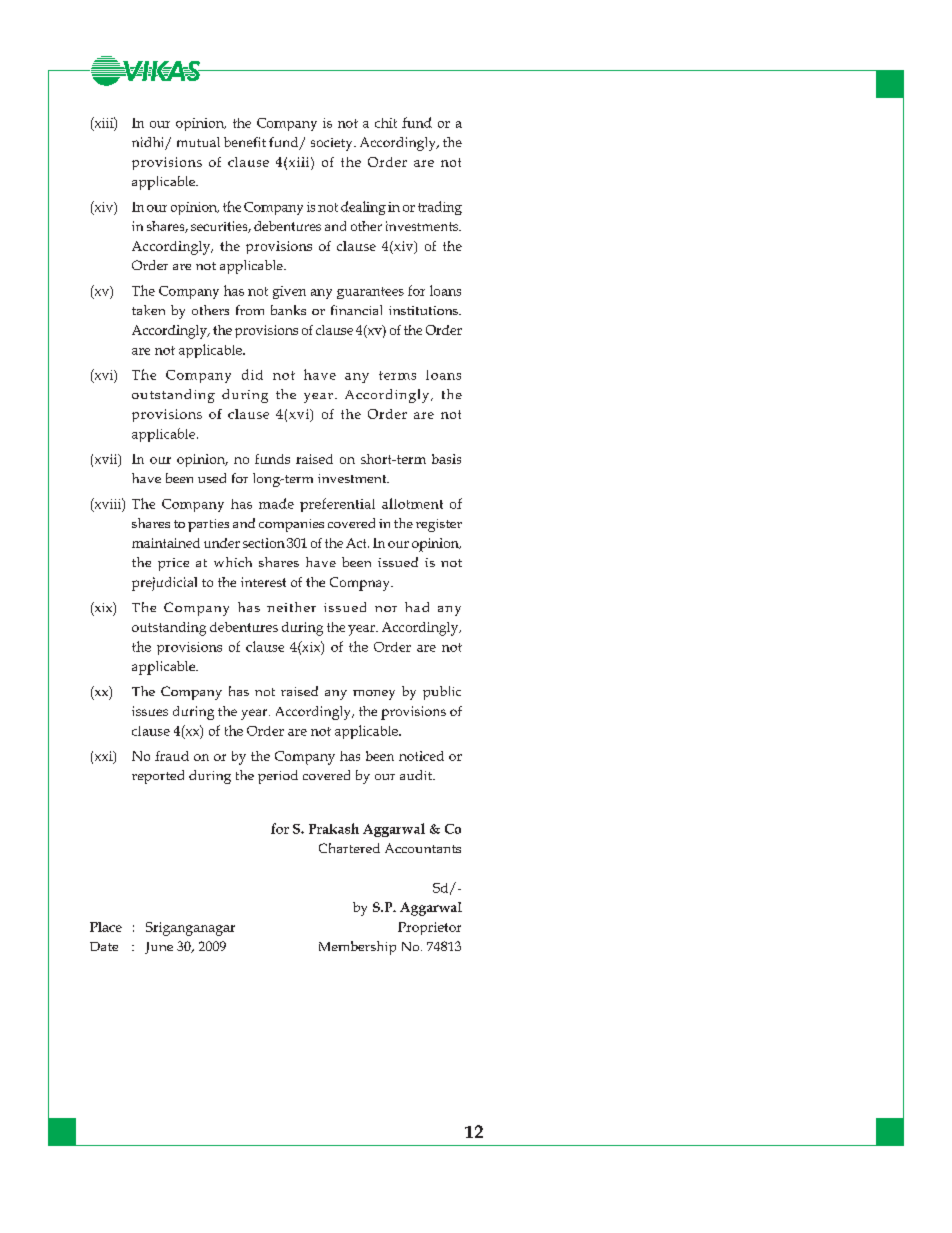 The image size is (952, 1233). I want to click on chit, so click(386, 123).
